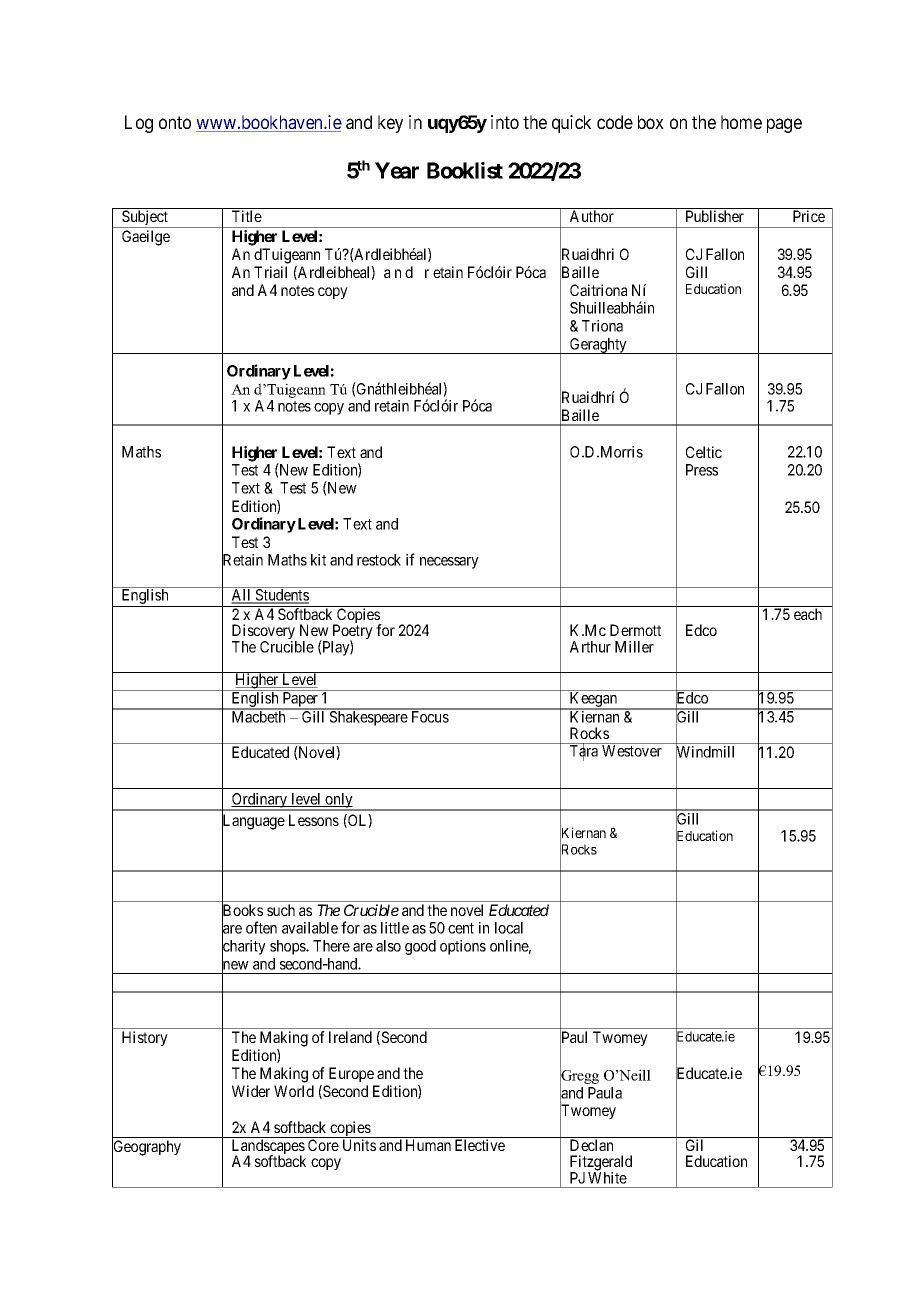 The height and width of the screenshot is (1308, 924). Describe the element at coordinates (449, 563) in the screenshot. I see `necessary` at that location.
